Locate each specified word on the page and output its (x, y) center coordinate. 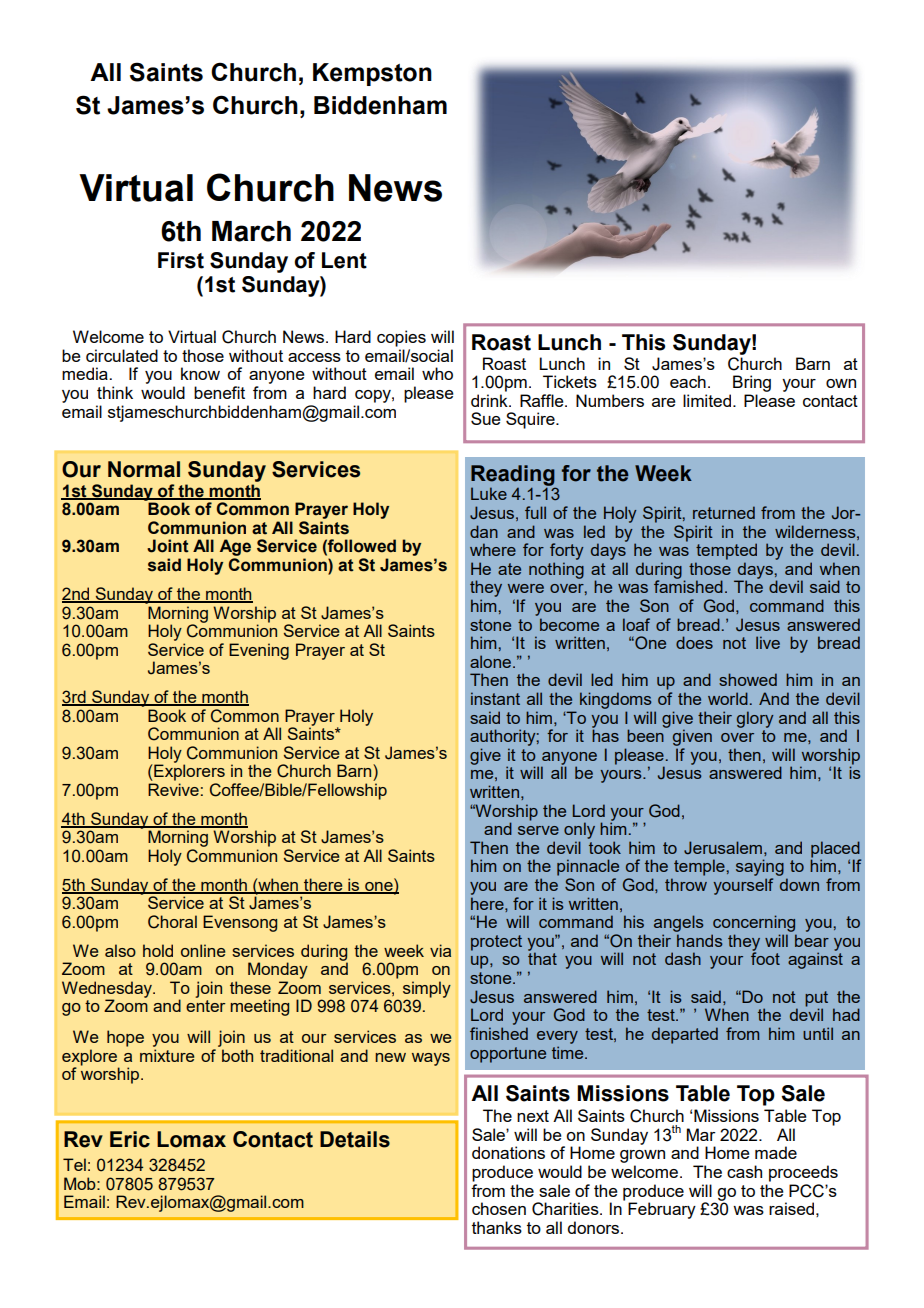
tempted (726, 551)
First (181, 260)
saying (760, 869)
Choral (172, 922)
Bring (752, 383)
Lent (344, 260)
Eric (130, 1139)
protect (496, 943)
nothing (556, 570)
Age (235, 549)
